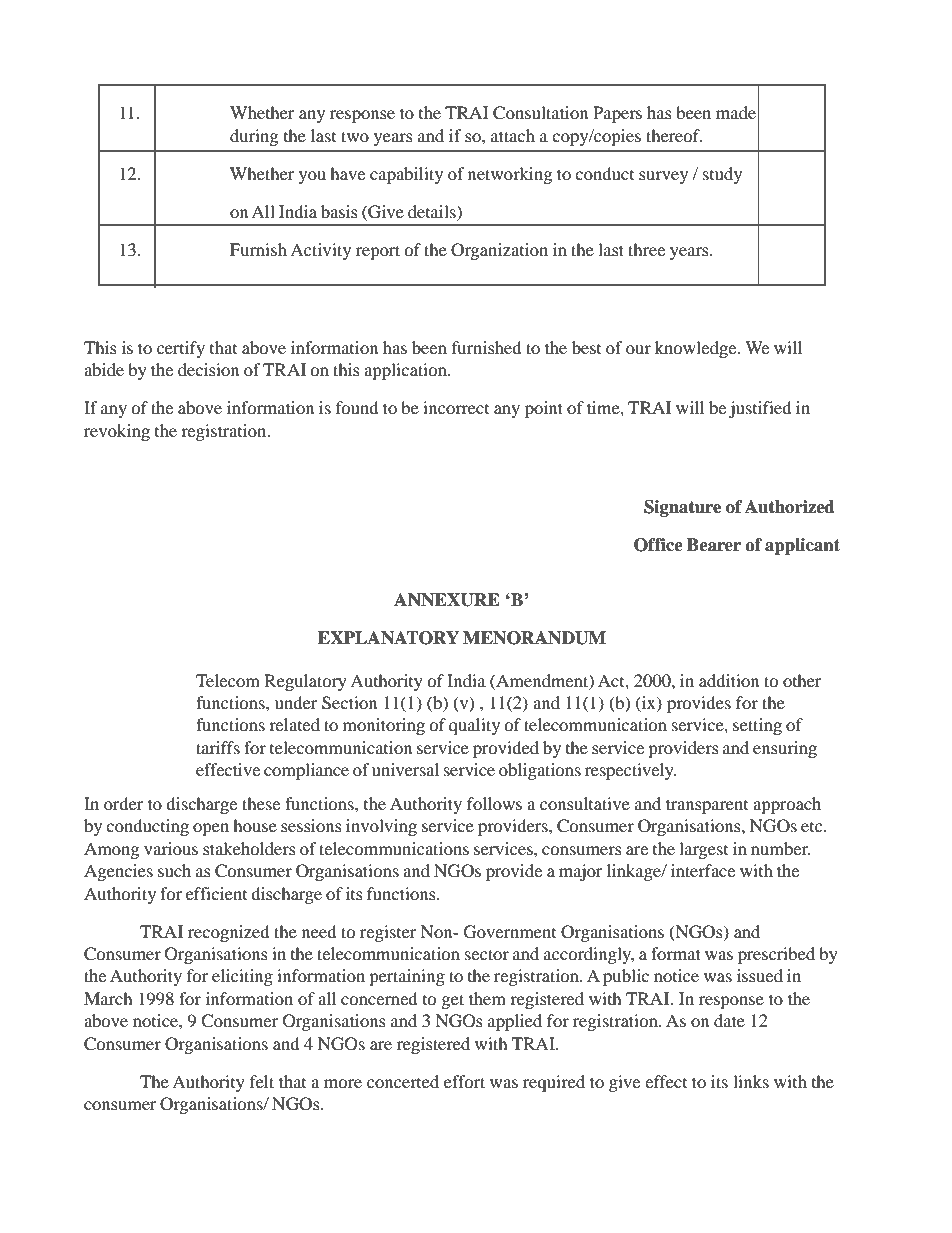 The image size is (952, 1233). Describe the element at coordinates (513, 135) in the screenshot. I see `attach` at that location.
